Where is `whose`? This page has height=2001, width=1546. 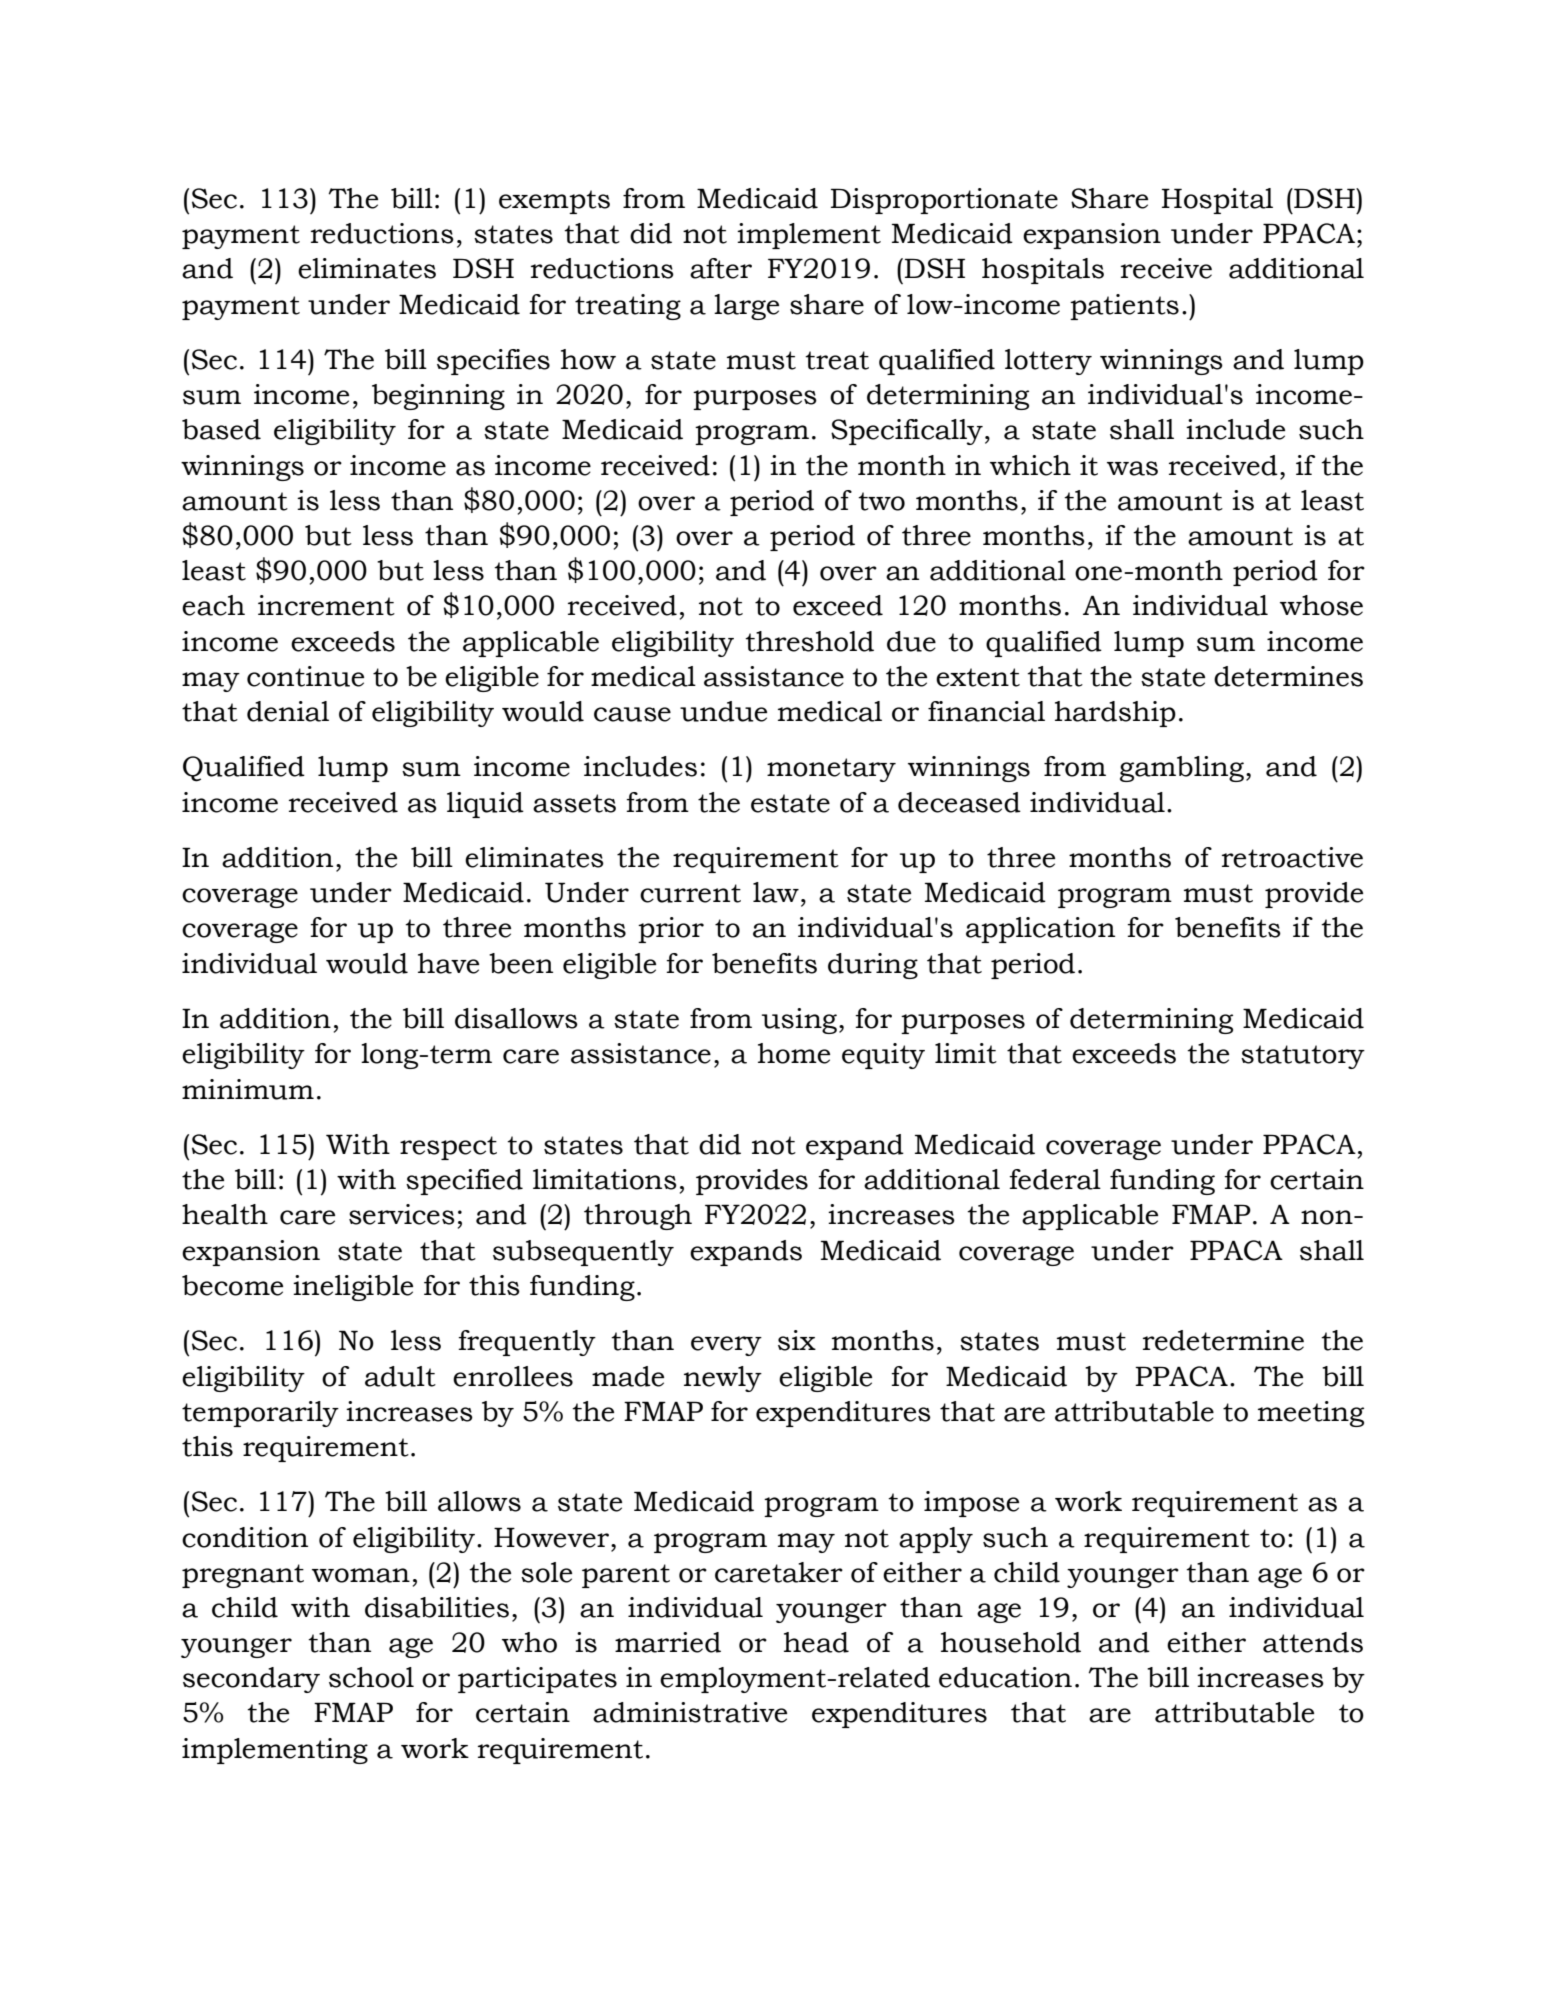 whose is located at coordinates (1321, 605).
